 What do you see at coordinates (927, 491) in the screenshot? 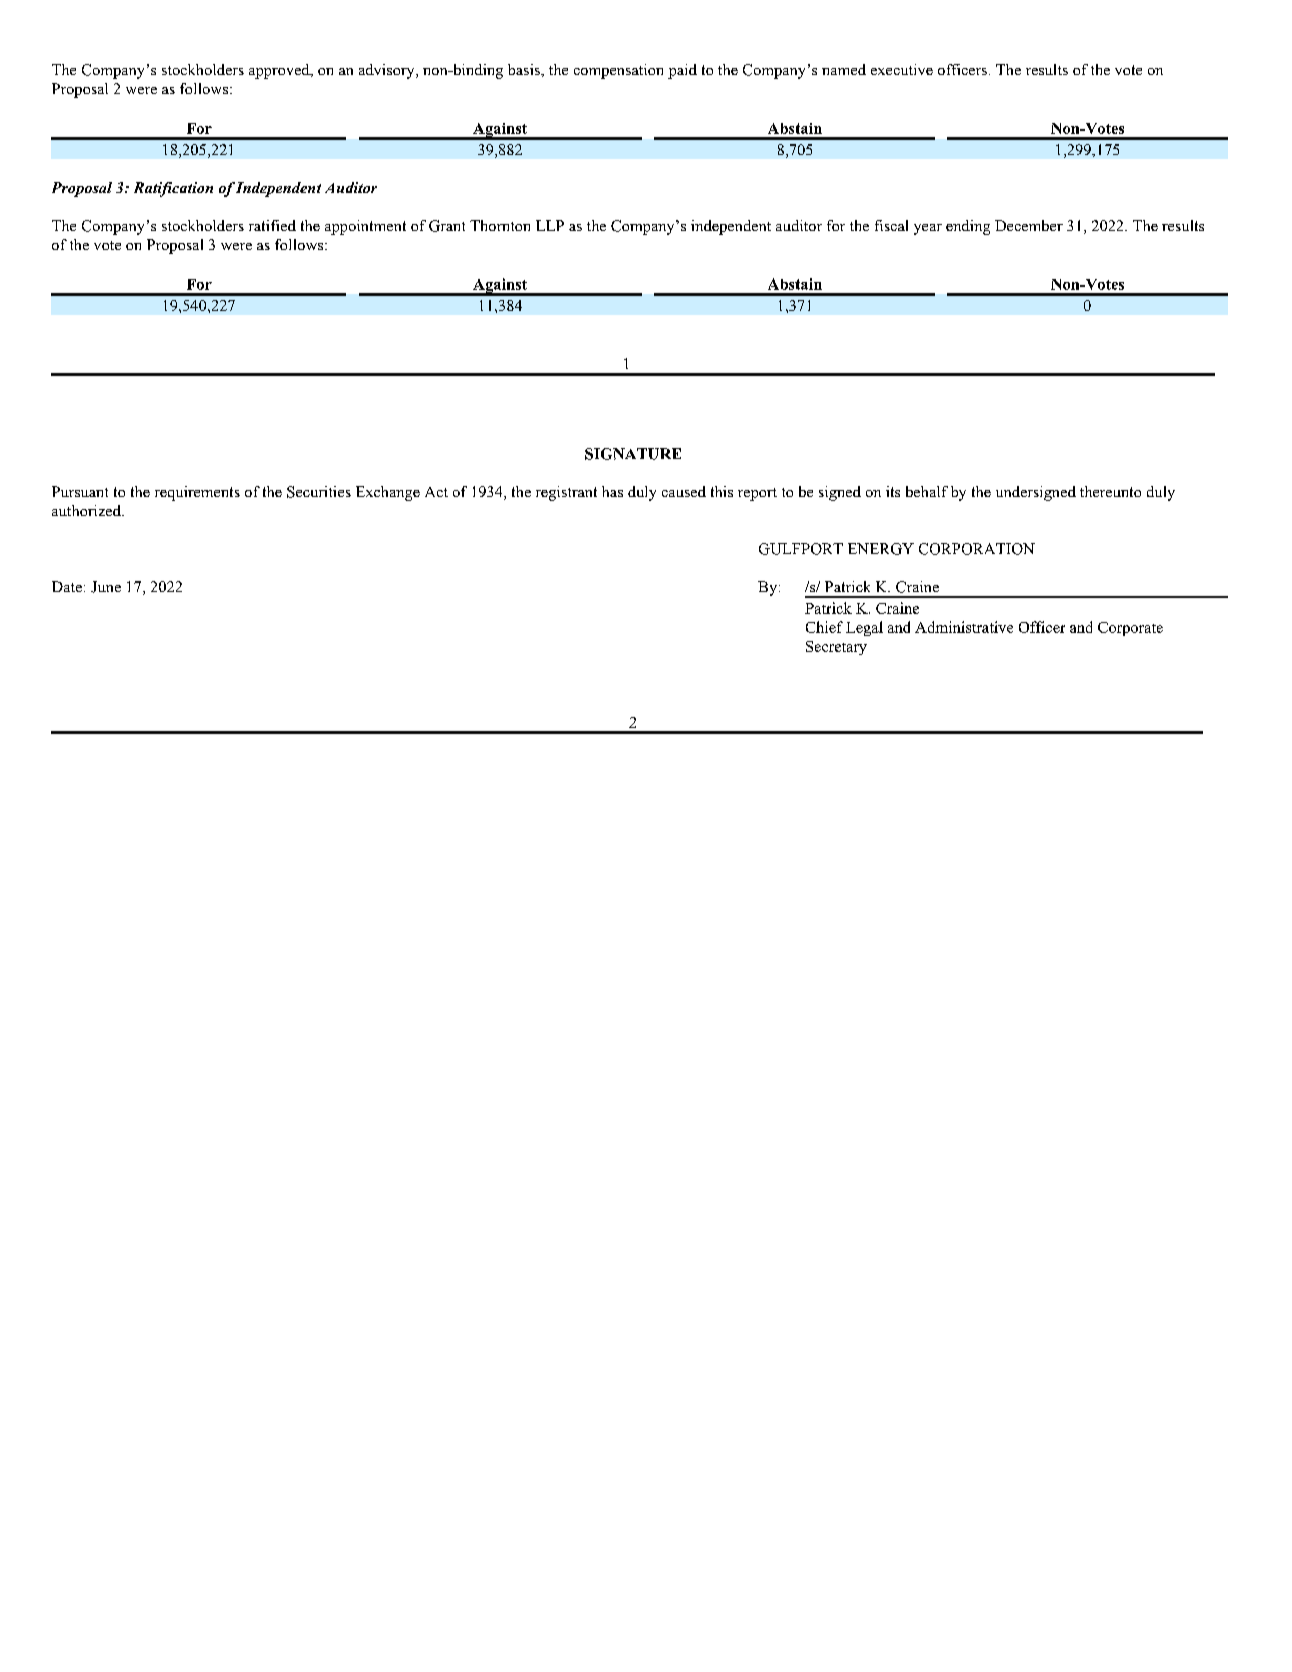
I see `behalf` at bounding box center [927, 491].
